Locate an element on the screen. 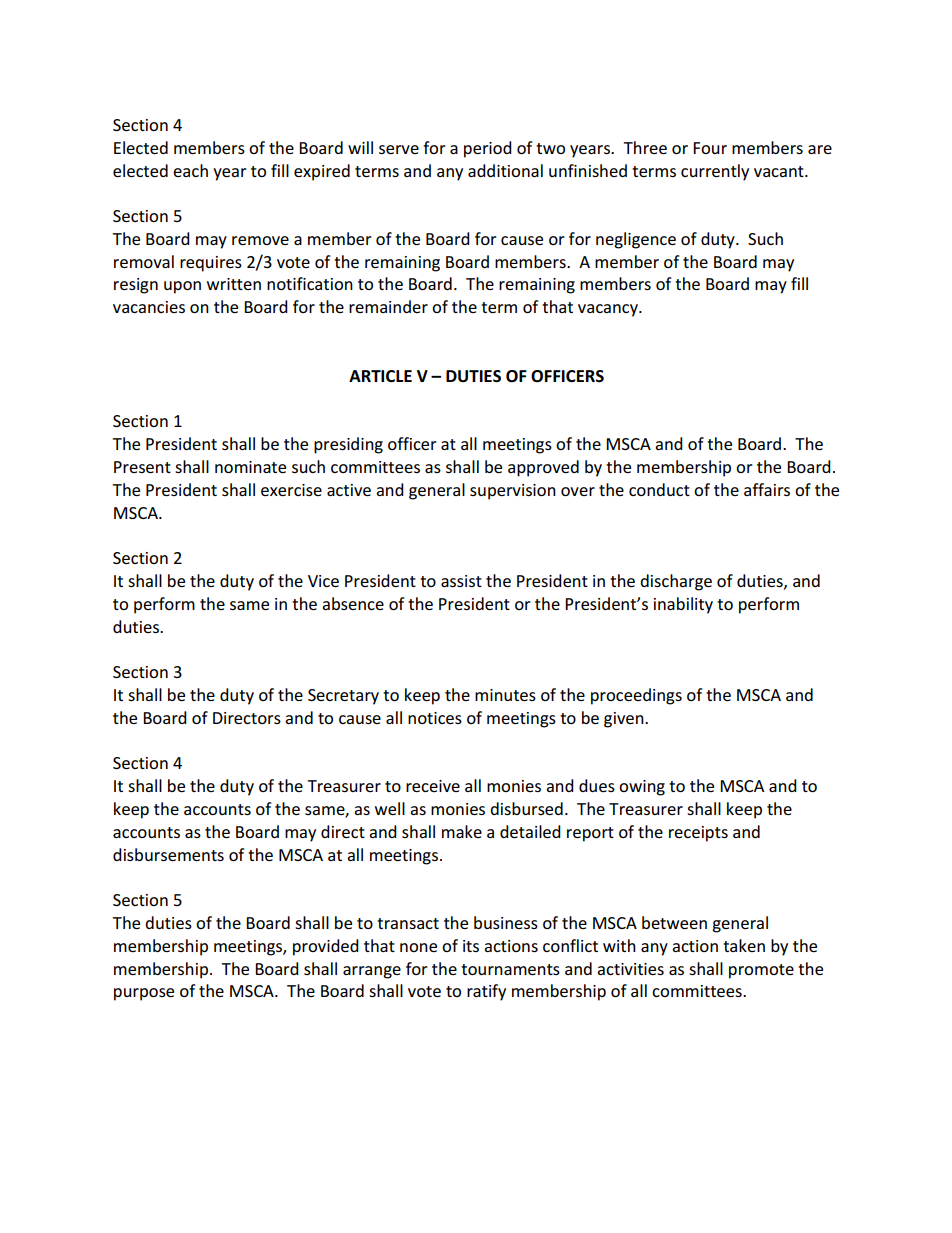 The width and height of the screenshot is (952, 1233). Vice is located at coordinates (323, 581).
